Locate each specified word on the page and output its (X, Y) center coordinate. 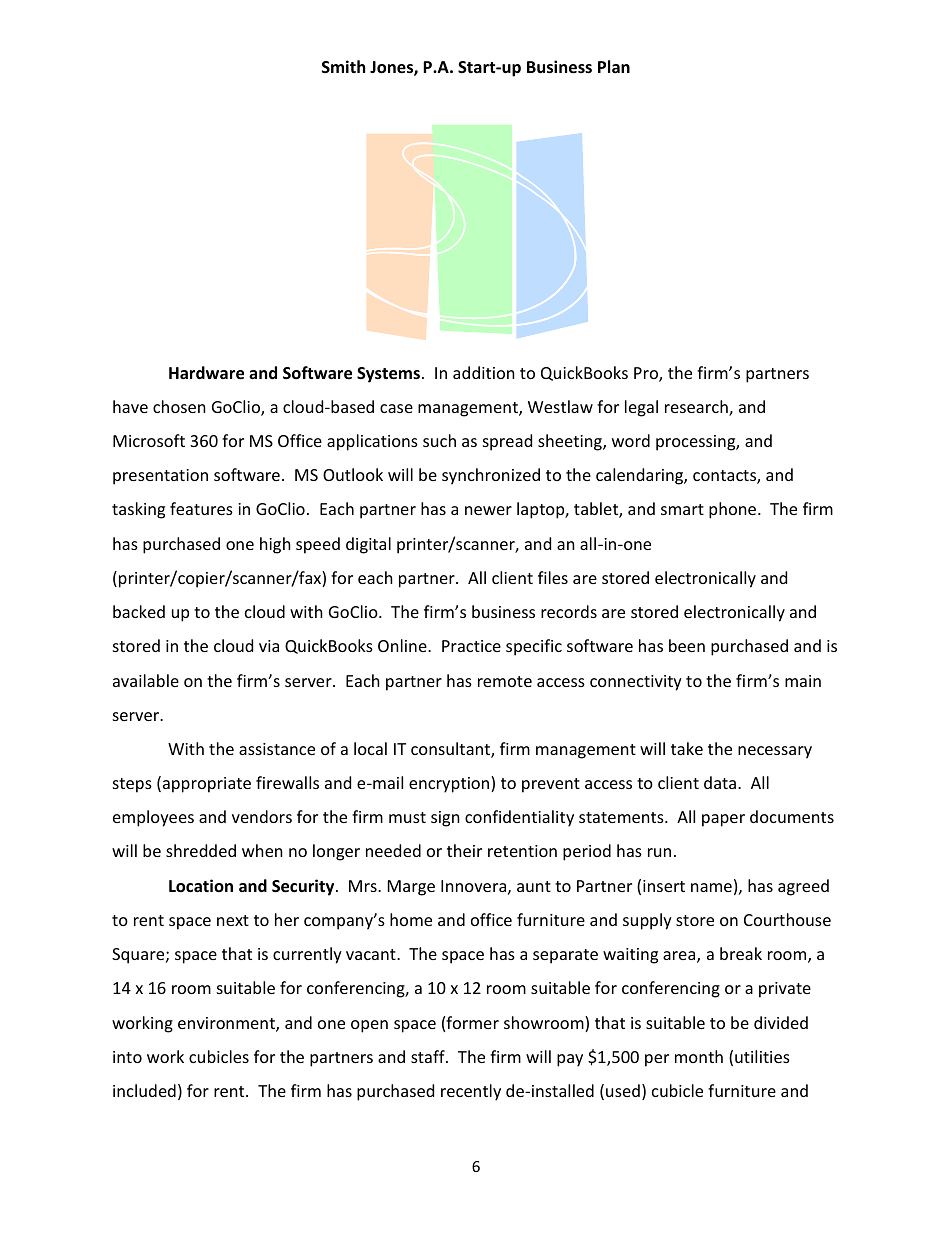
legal (641, 408)
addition (484, 372)
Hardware (206, 373)
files (553, 577)
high (275, 545)
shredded (201, 850)
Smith (343, 66)
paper (723, 820)
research (697, 408)
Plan (614, 66)
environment (227, 1024)
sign (445, 819)
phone (734, 510)
